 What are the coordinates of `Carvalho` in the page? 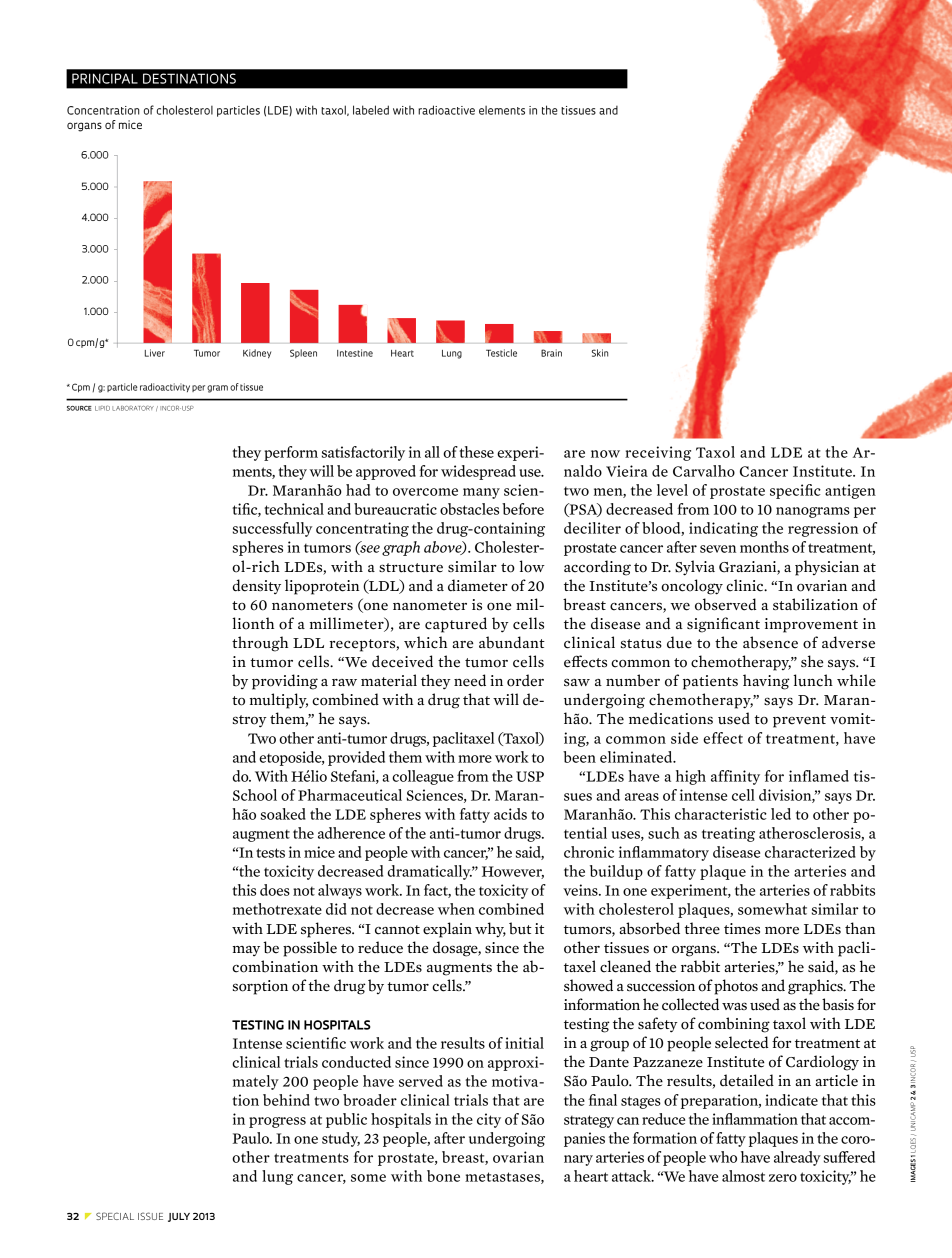 It's located at (704, 471).
